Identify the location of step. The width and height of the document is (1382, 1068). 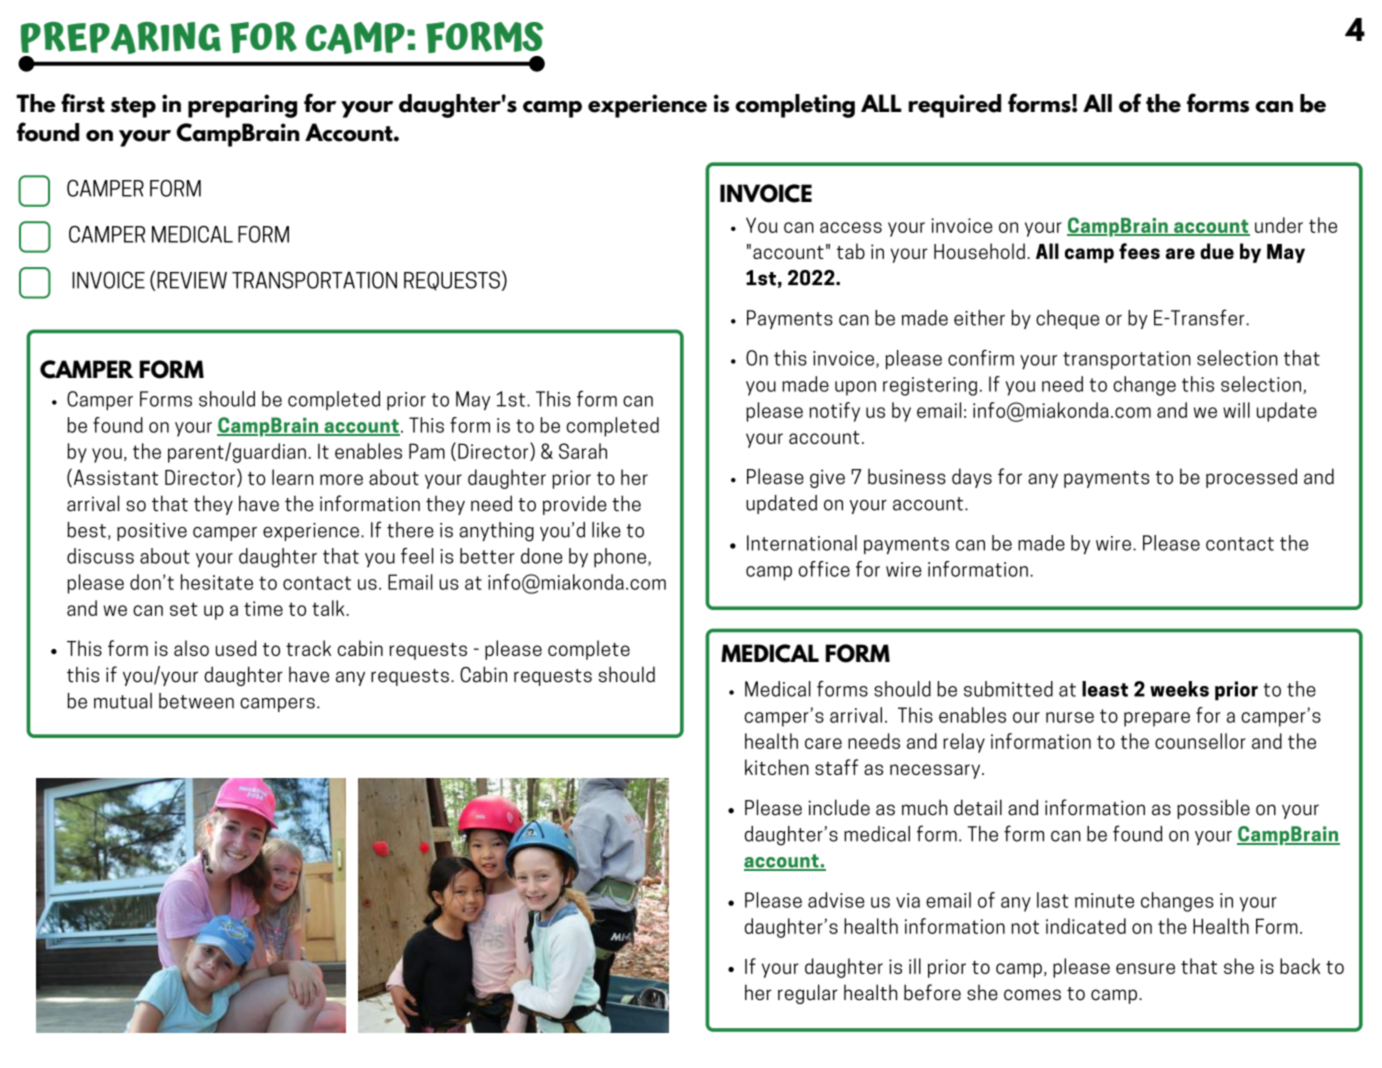
(133, 107).
